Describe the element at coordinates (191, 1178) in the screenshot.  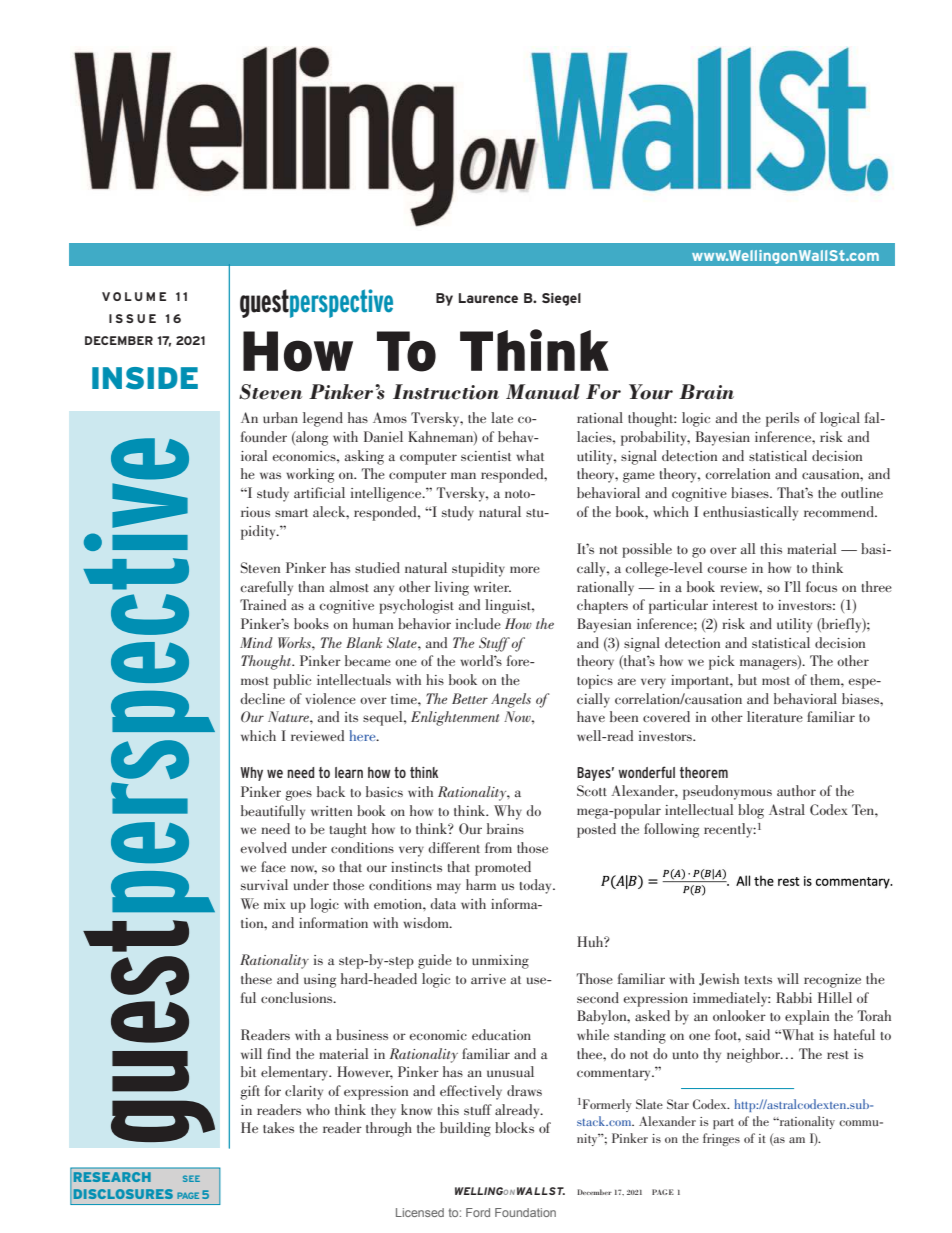
I see `SEE` at that location.
